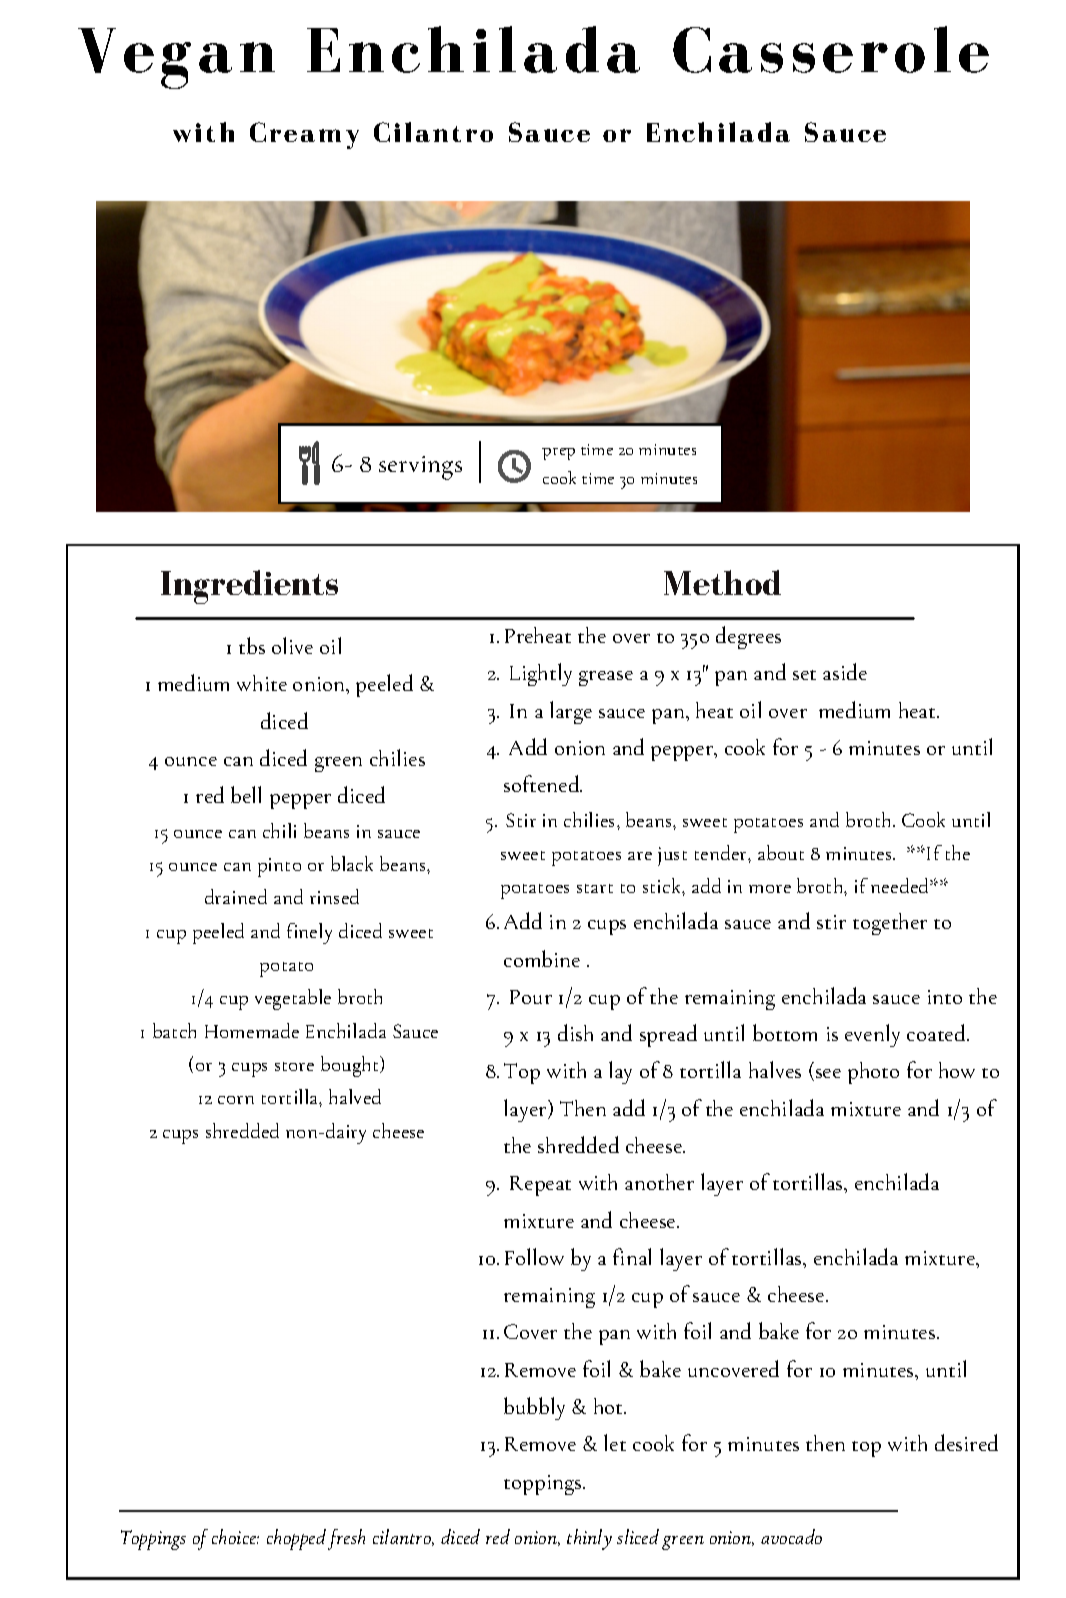 The width and height of the page is (1066, 1598). Describe the element at coordinates (420, 468) in the page. I see `servings` at that location.
